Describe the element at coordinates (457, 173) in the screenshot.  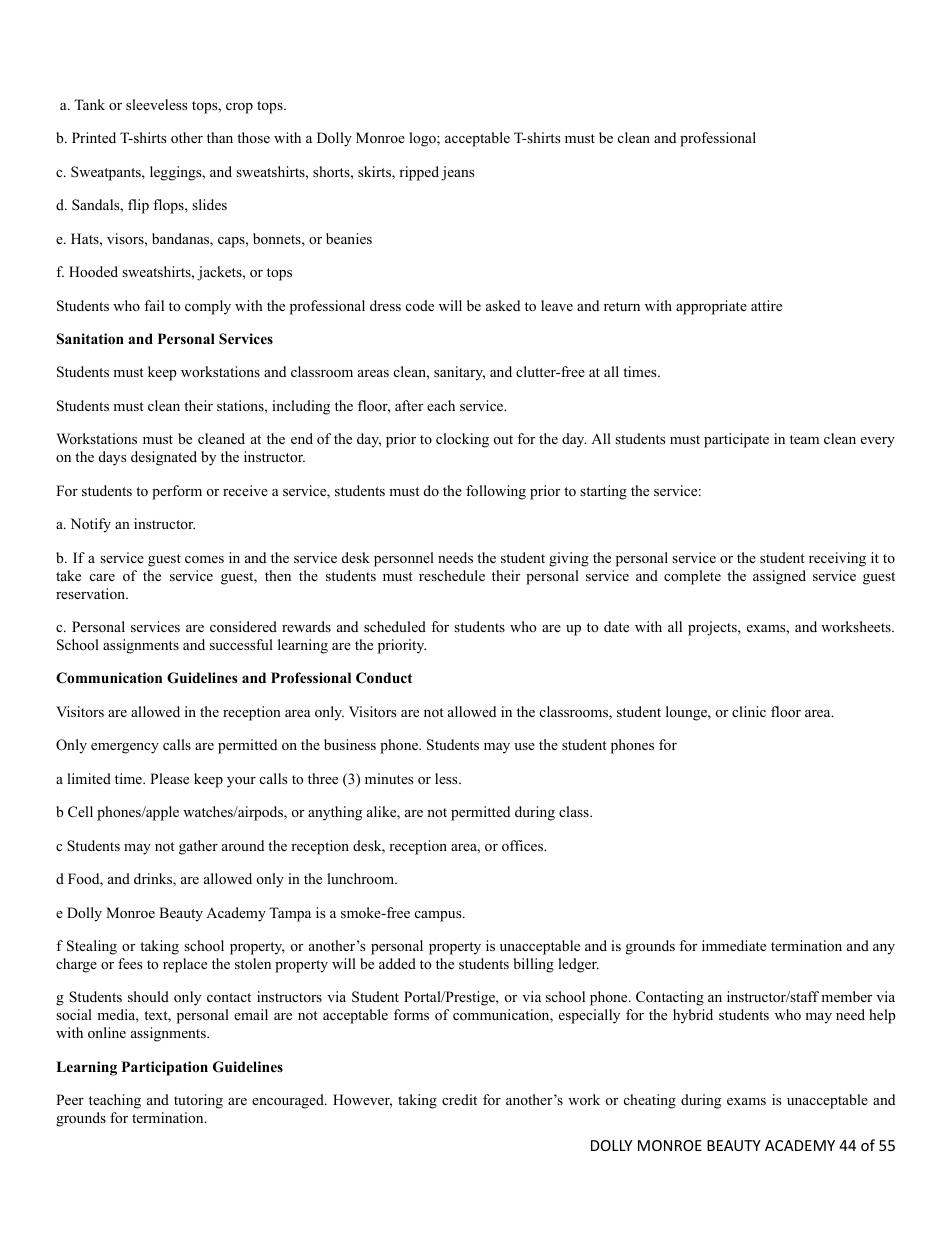
I see `jeans` at that location.
